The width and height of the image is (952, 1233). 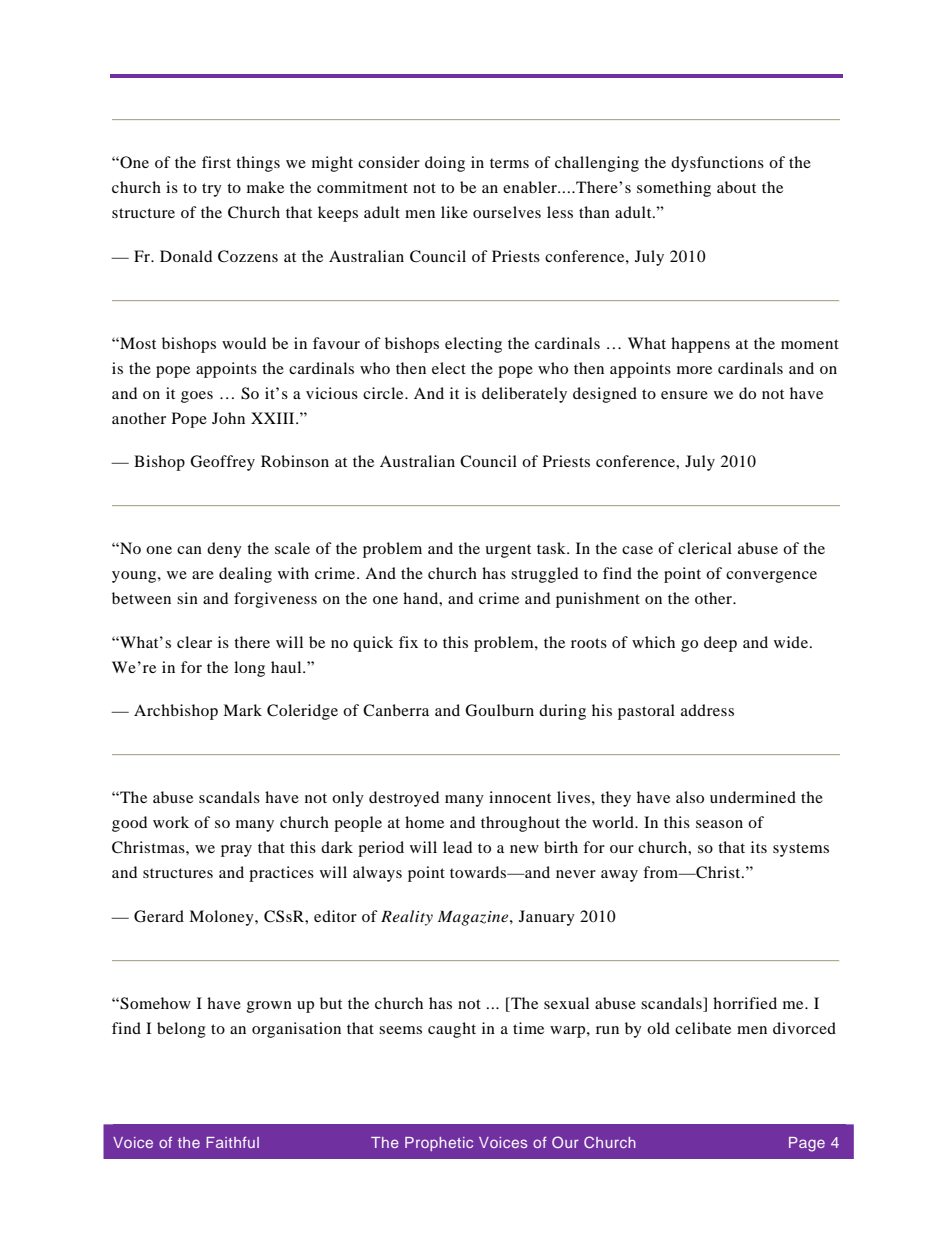 I want to click on Prophetic, so click(x=439, y=1144).
